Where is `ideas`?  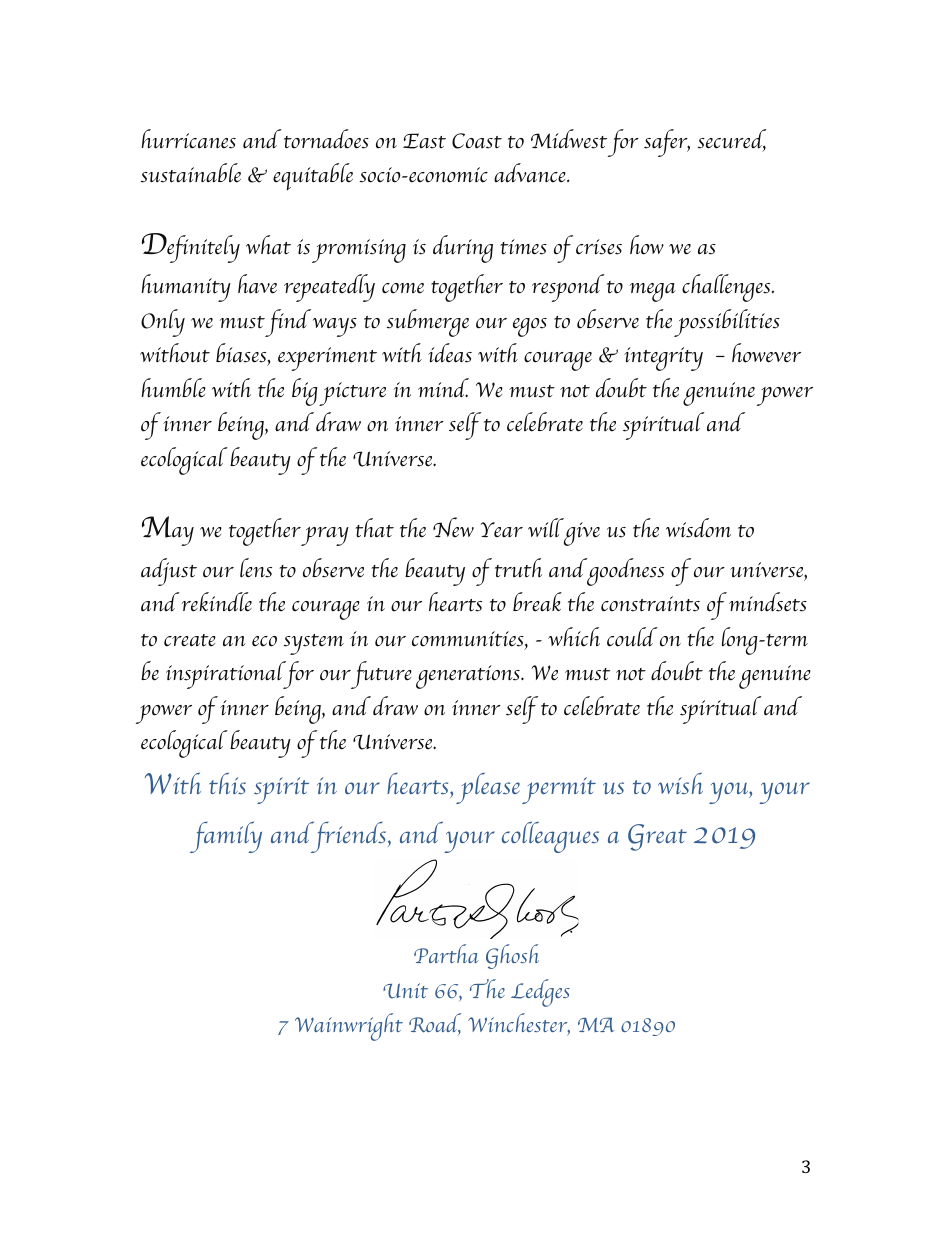
ideas is located at coordinates (450, 353).
